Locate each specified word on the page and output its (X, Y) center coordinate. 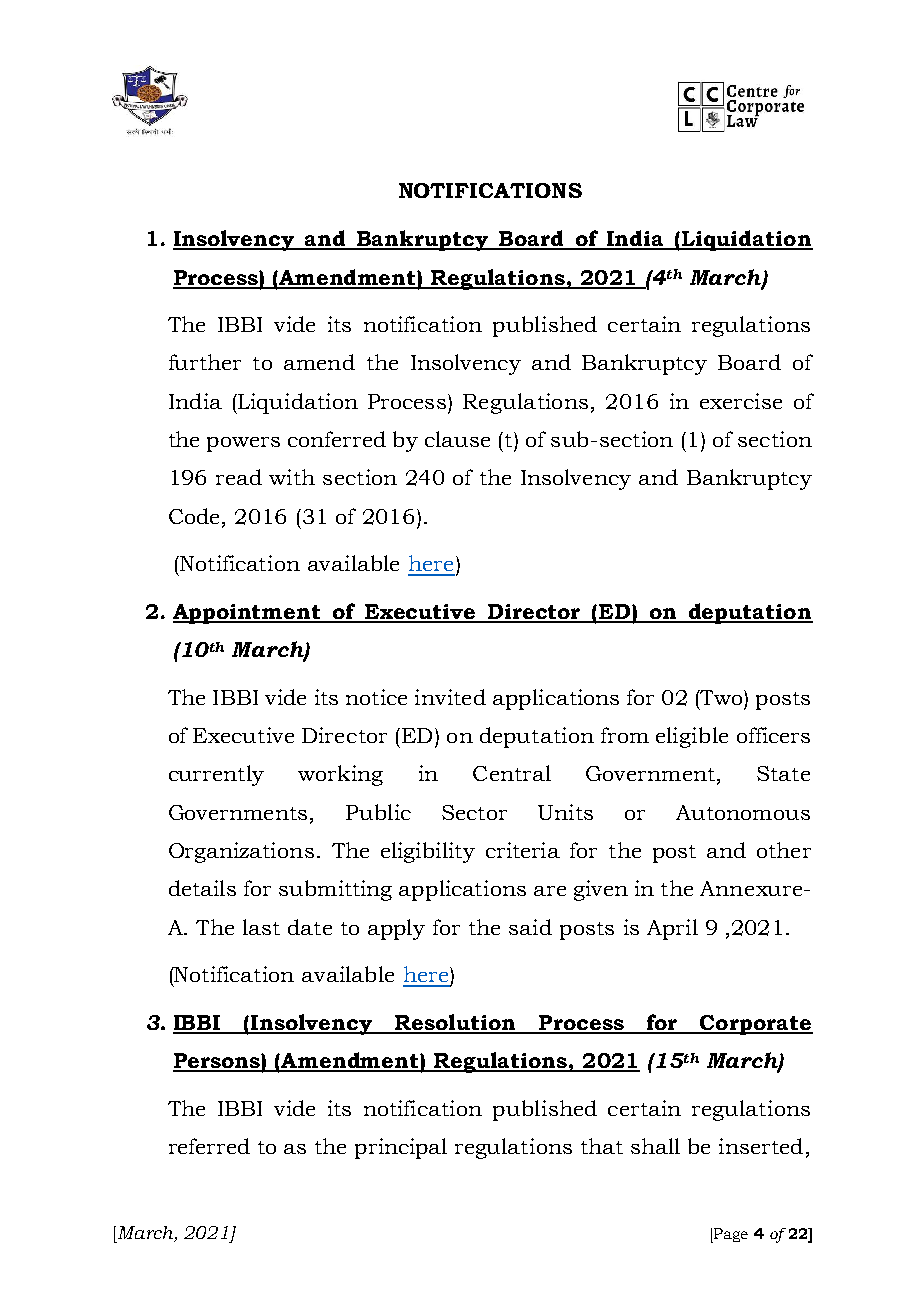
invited (450, 697)
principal (401, 1148)
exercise (741, 401)
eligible (692, 737)
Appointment (248, 614)
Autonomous (743, 812)
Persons (217, 1062)
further (205, 362)
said (530, 927)
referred (209, 1146)
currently (216, 775)
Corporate (755, 1025)
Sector (474, 812)
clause (457, 439)
